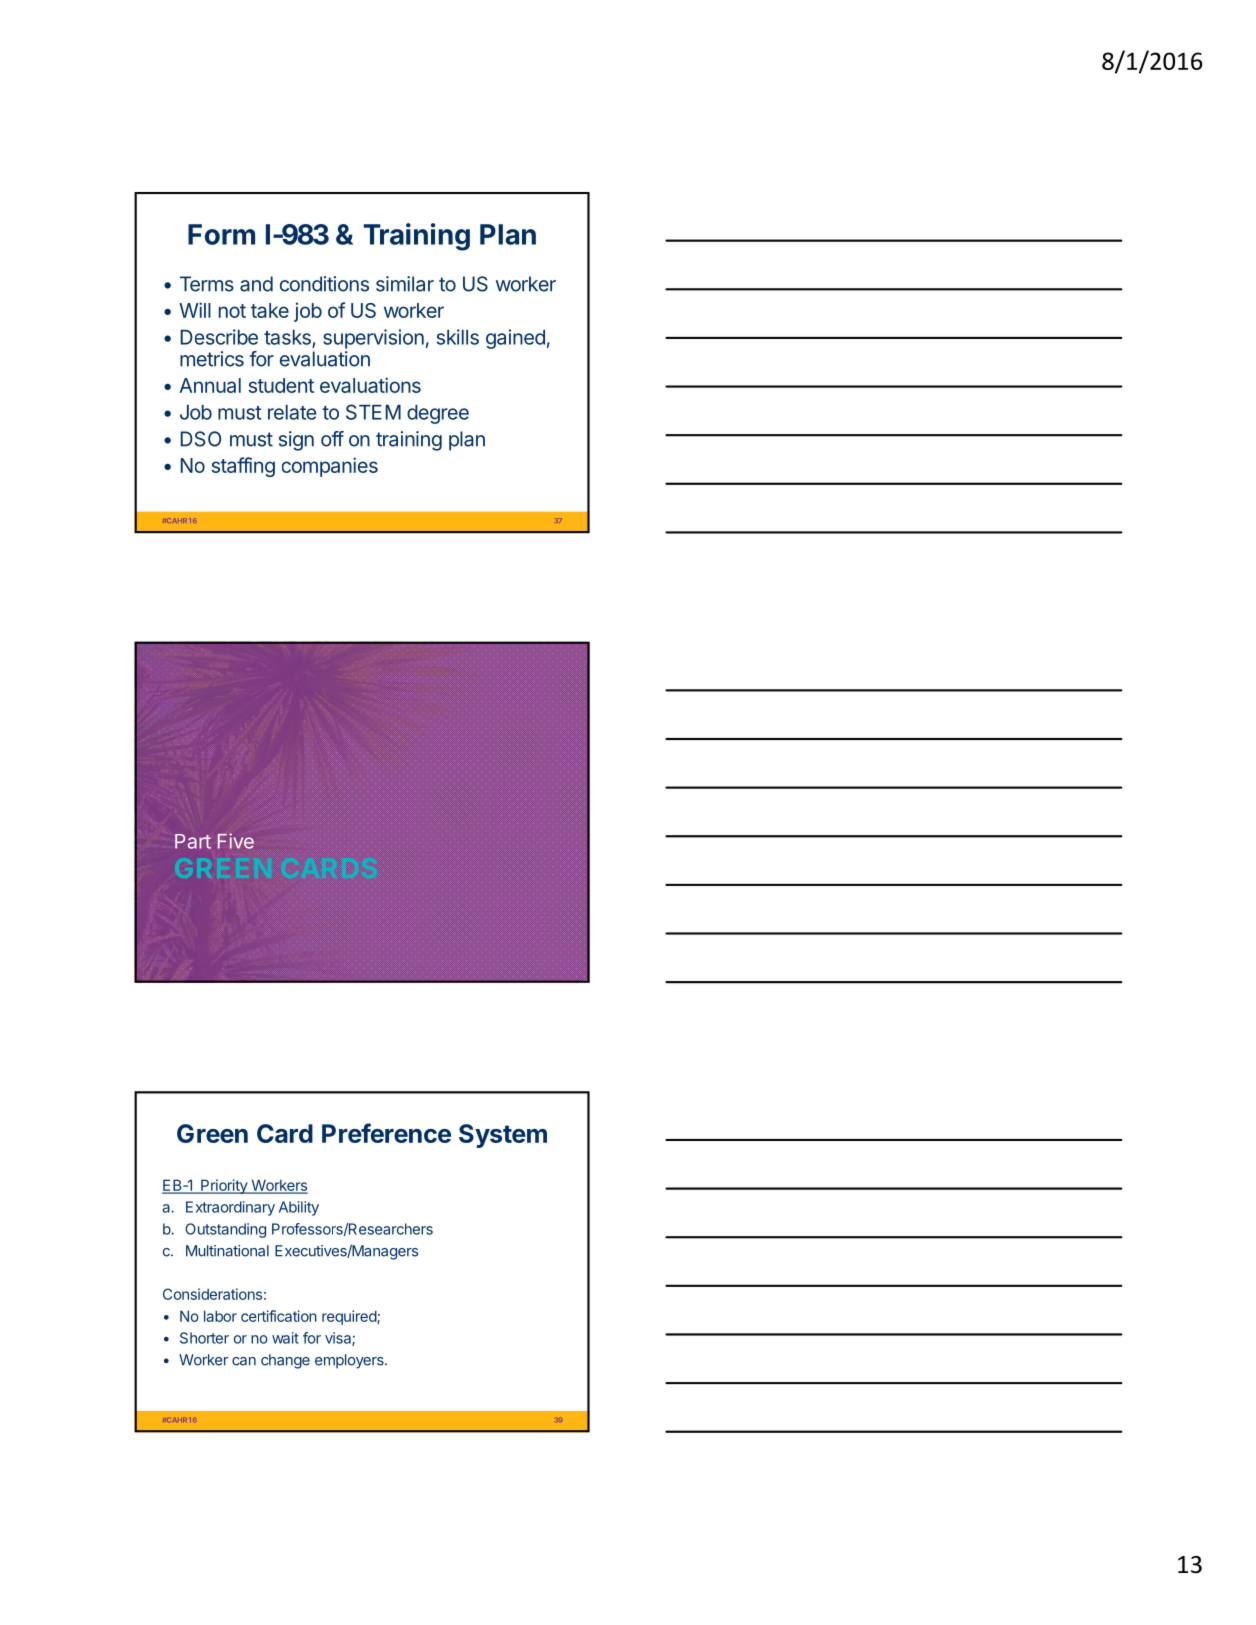 The width and height of the screenshot is (1256, 1625). What do you see at coordinates (236, 841) in the screenshot?
I see `Five` at bounding box center [236, 841].
